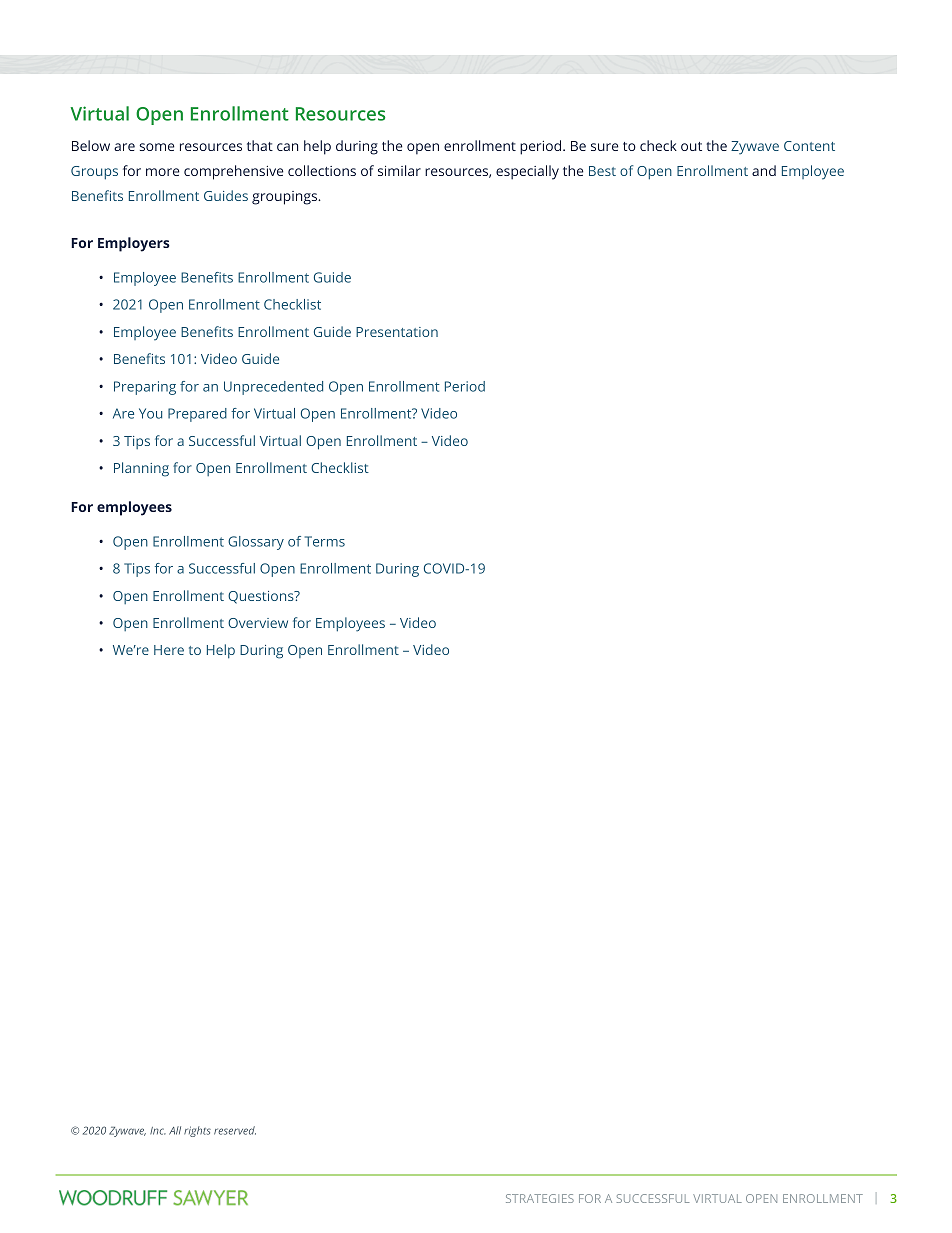 This screenshot has width=952, height=1233. I want to click on Terms, so click(325, 541).
